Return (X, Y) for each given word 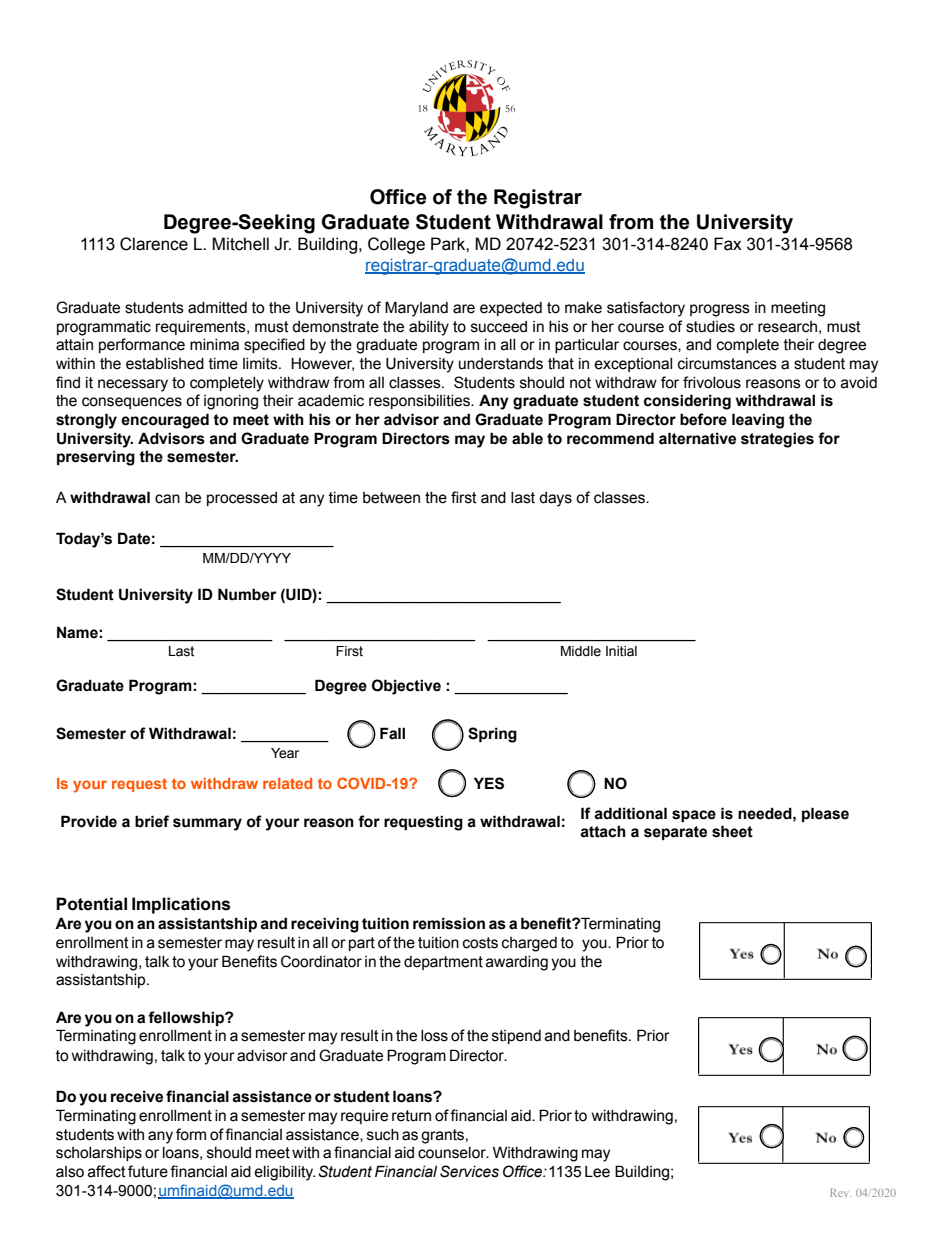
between (391, 498)
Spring (492, 735)
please (825, 814)
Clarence (154, 244)
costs (480, 943)
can (167, 499)
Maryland (416, 309)
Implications (181, 905)
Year (285, 753)
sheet (732, 831)
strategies (777, 440)
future (148, 1171)
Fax (728, 244)
